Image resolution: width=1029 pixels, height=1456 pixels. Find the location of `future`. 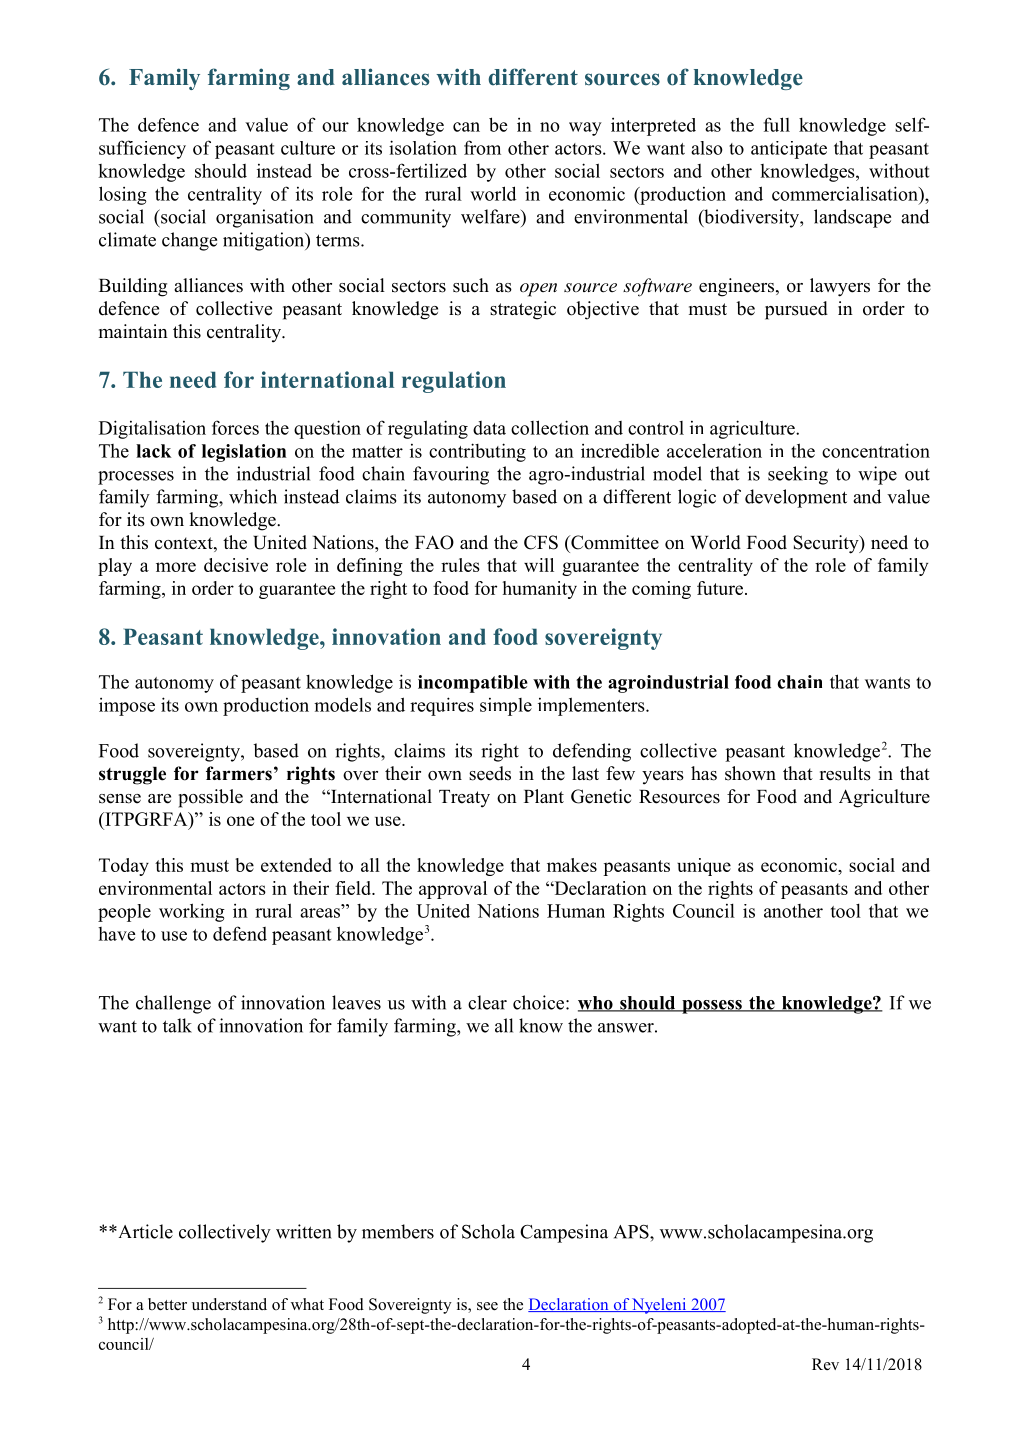

future is located at coordinates (721, 588).
